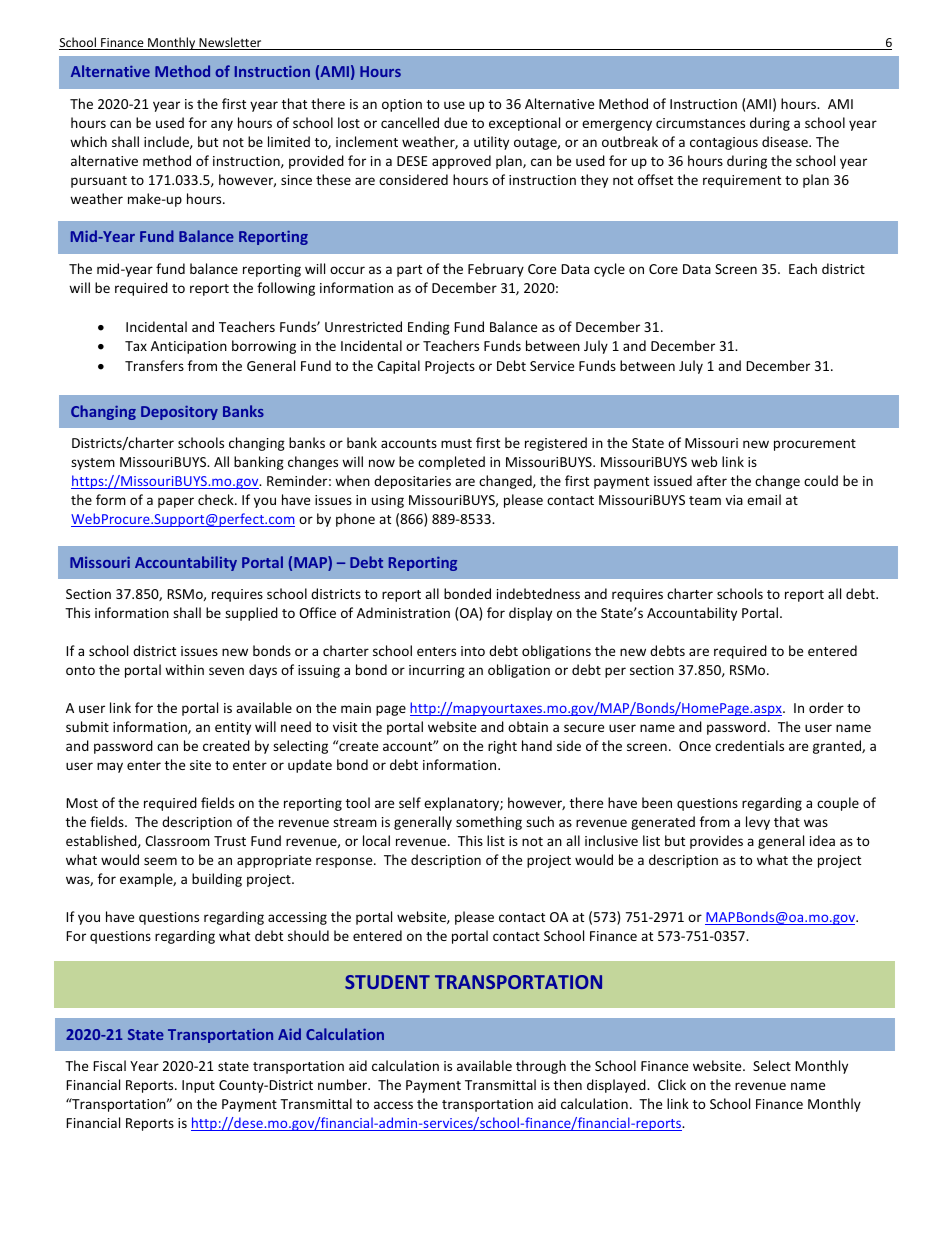 This screenshot has width=952, height=1233. What do you see at coordinates (455, 122) in the screenshot?
I see `due` at bounding box center [455, 122].
